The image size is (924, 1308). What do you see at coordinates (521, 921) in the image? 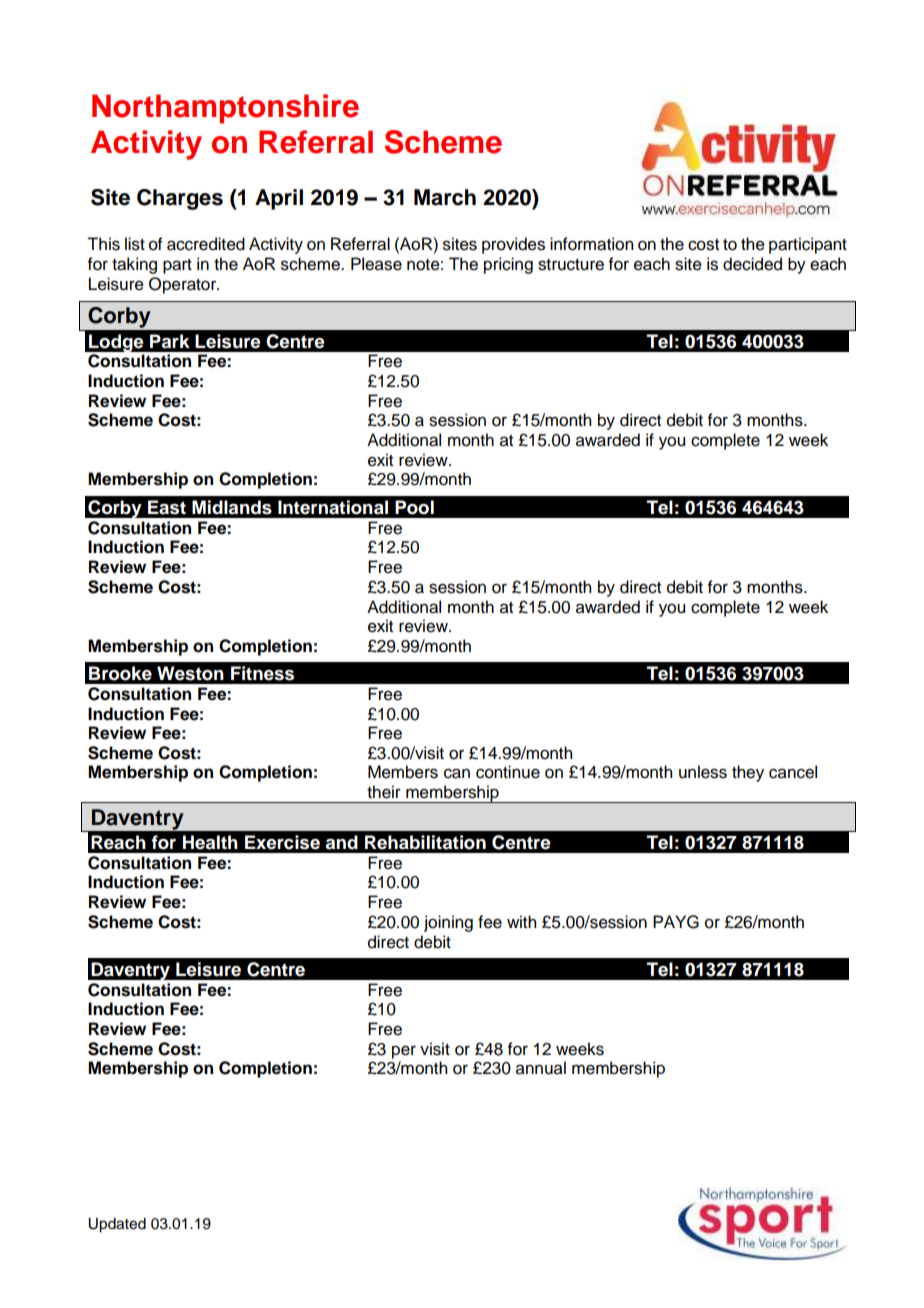
I see `with` at bounding box center [521, 921].
